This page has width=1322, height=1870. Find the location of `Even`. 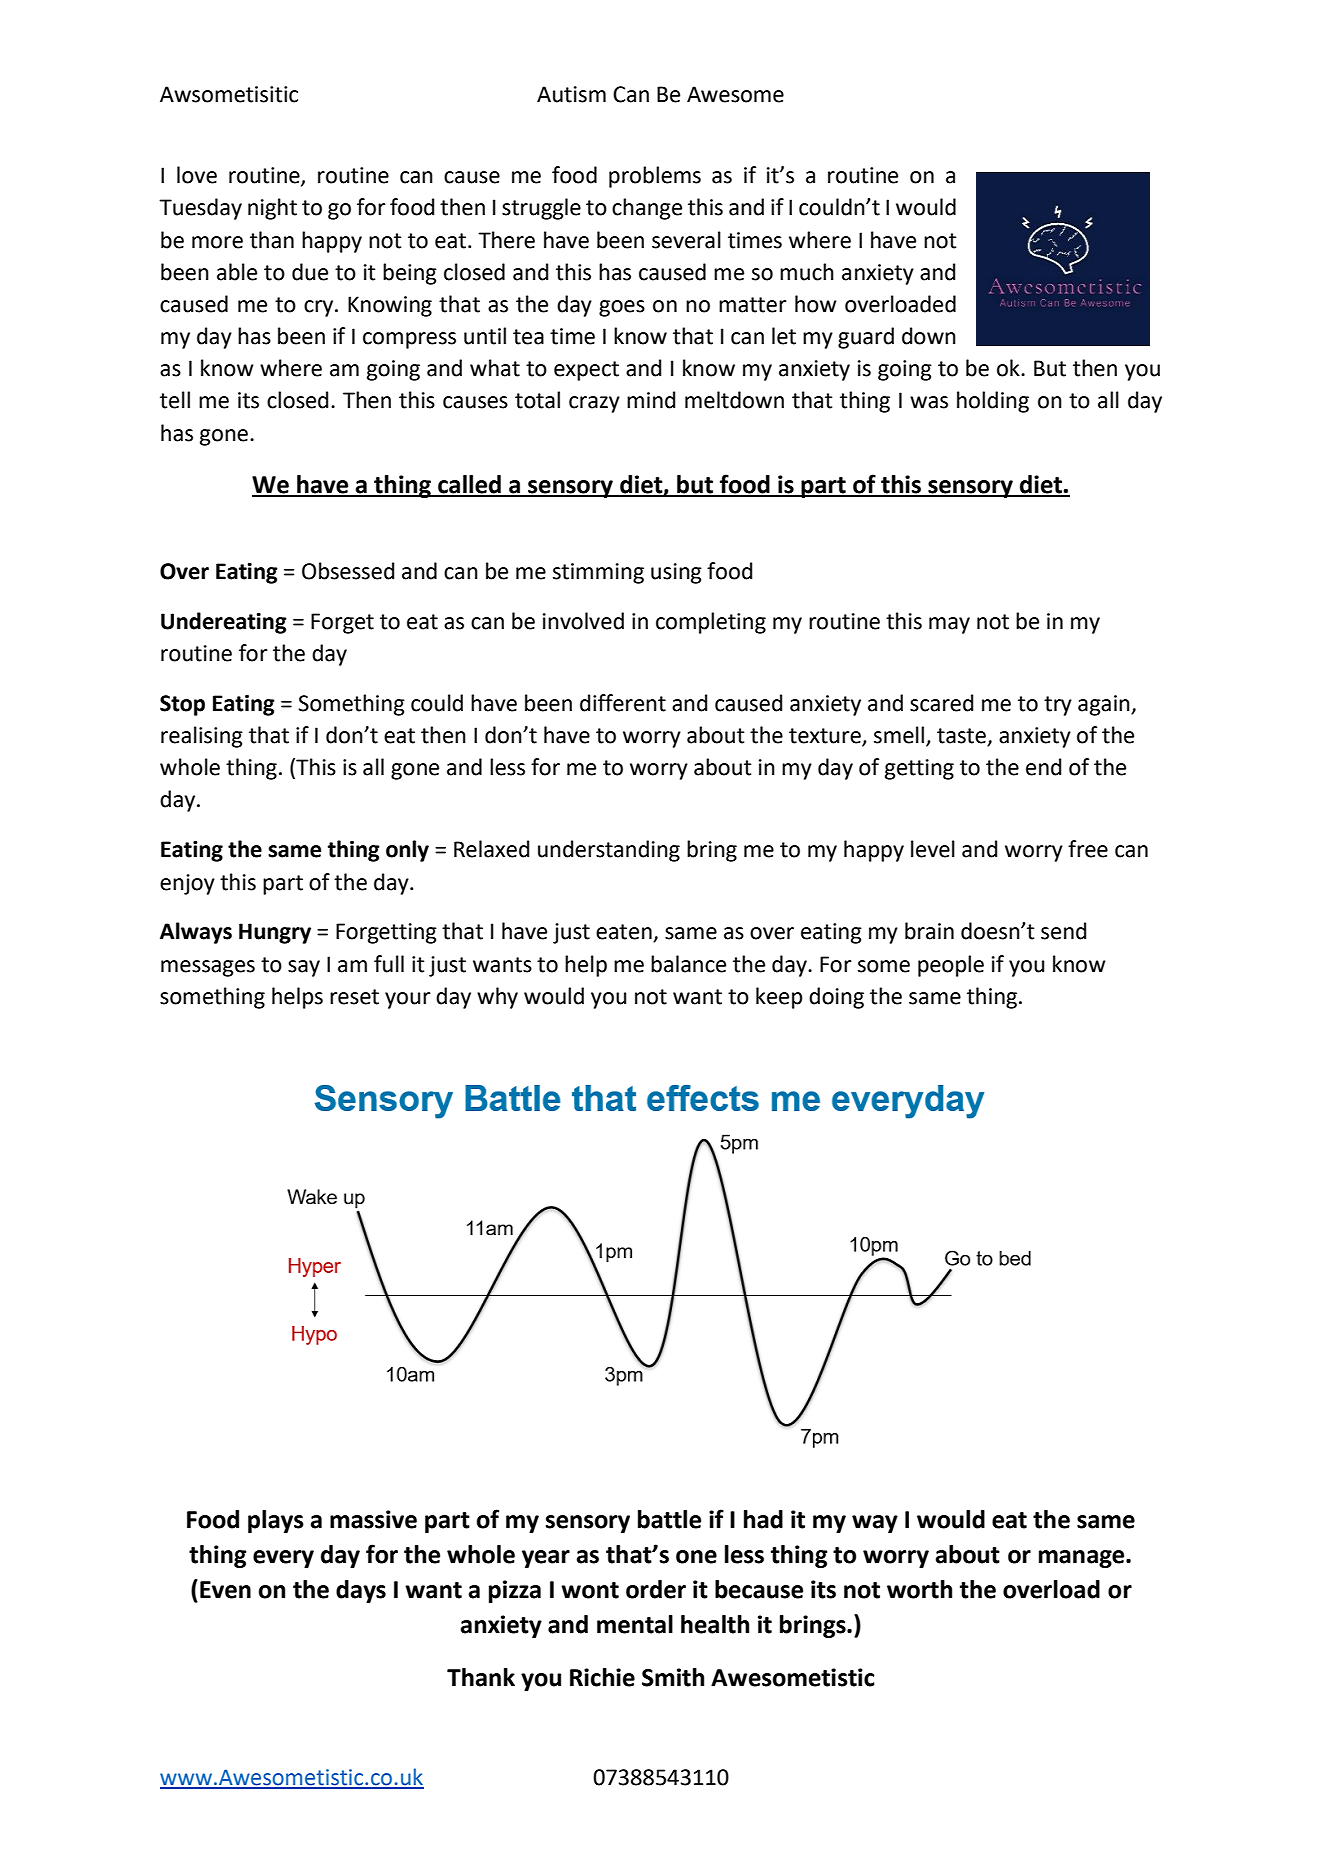

Even is located at coordinates (225, 1590).
